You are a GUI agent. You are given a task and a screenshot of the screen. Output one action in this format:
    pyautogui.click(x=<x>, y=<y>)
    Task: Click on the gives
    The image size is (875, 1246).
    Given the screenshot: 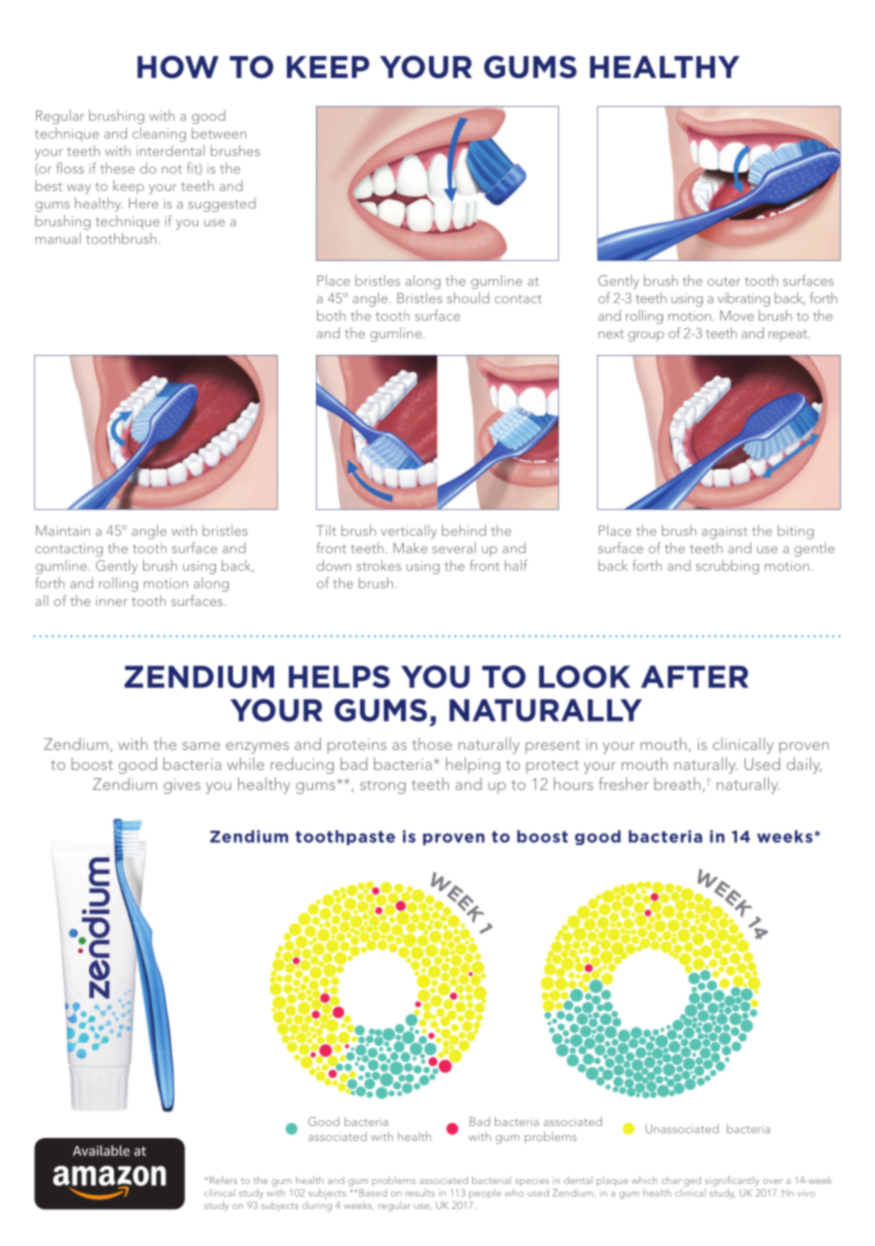 What is the action you would take?
    pyautogui.click(x=182, y=786)
